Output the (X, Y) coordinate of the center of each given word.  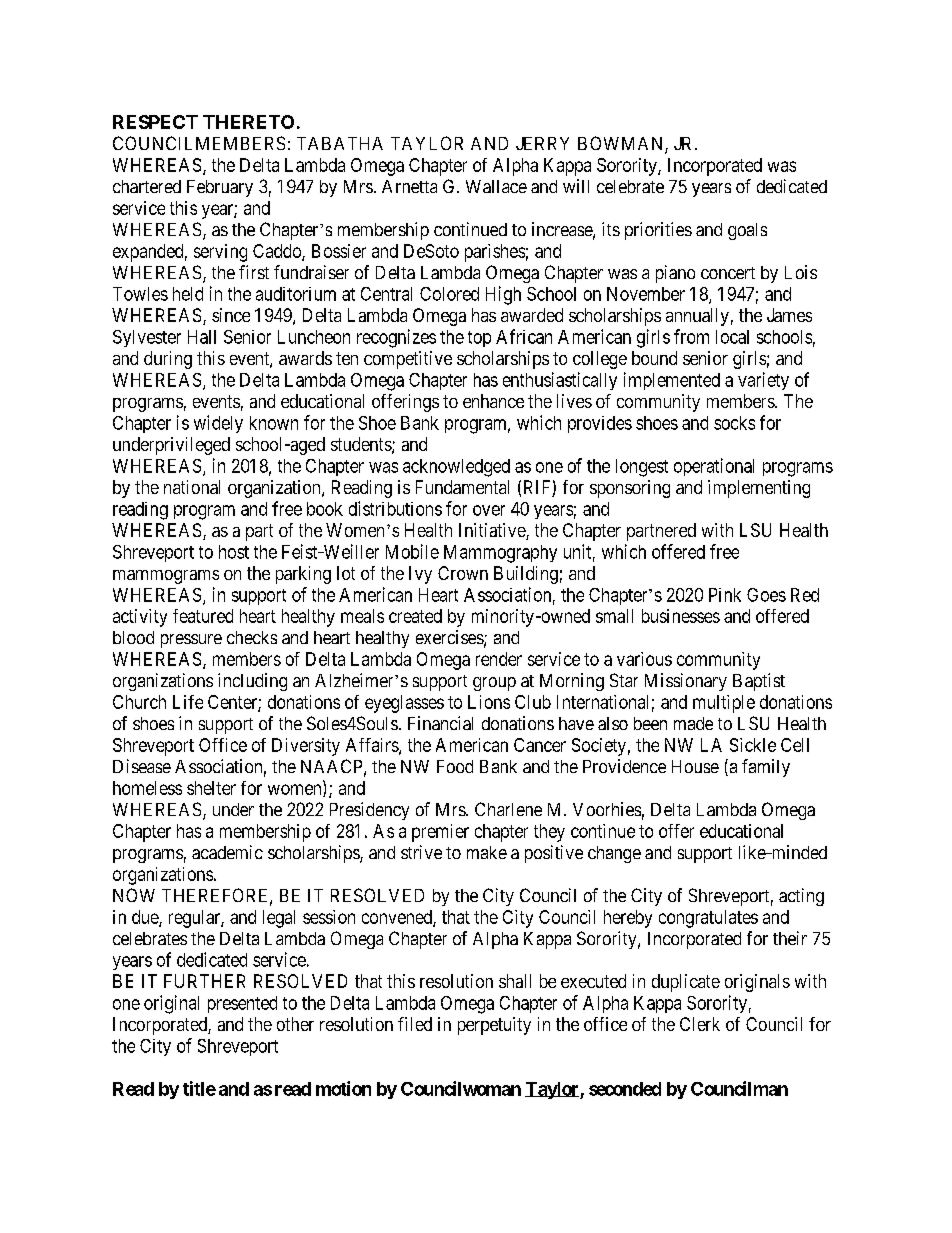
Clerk (700, 1024)
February (220, 188)
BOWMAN (622, 144)
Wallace (496, 186)
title (199, 1088)
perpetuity (494, 1026)
